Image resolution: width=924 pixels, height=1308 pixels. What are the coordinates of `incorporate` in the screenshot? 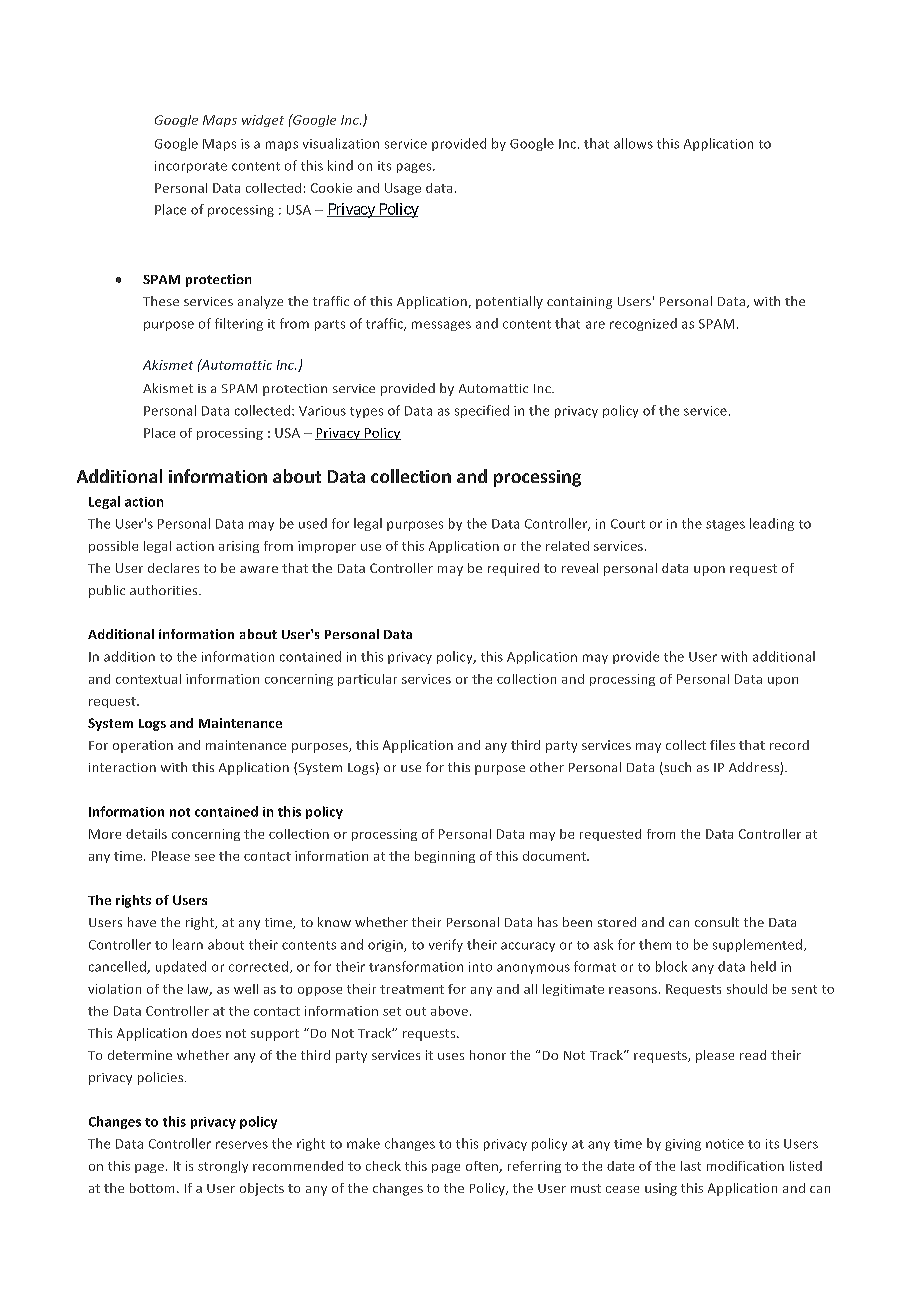 It's located at (191, 167).
